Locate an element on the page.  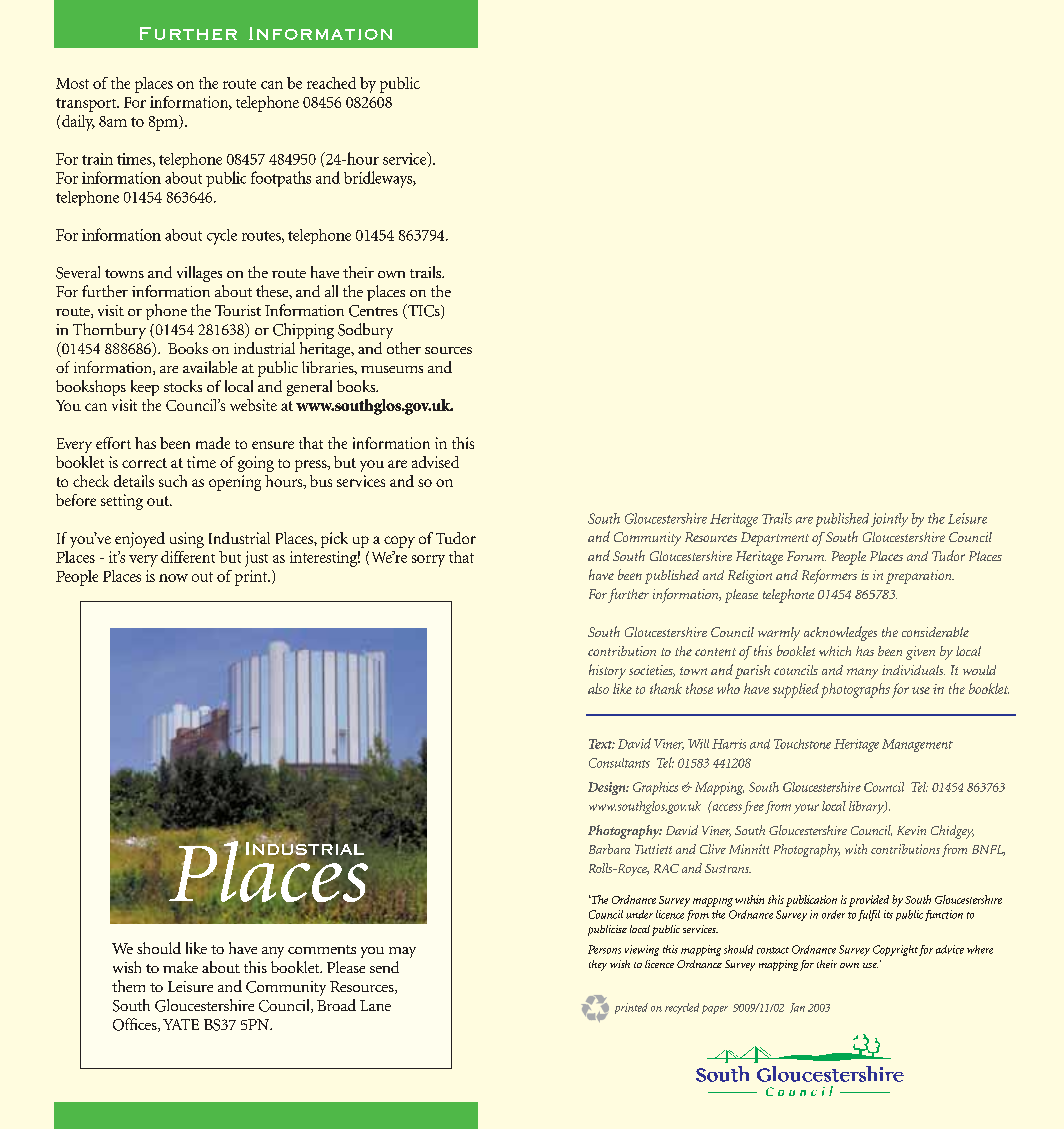
library is located at coordinates (867, 807).
